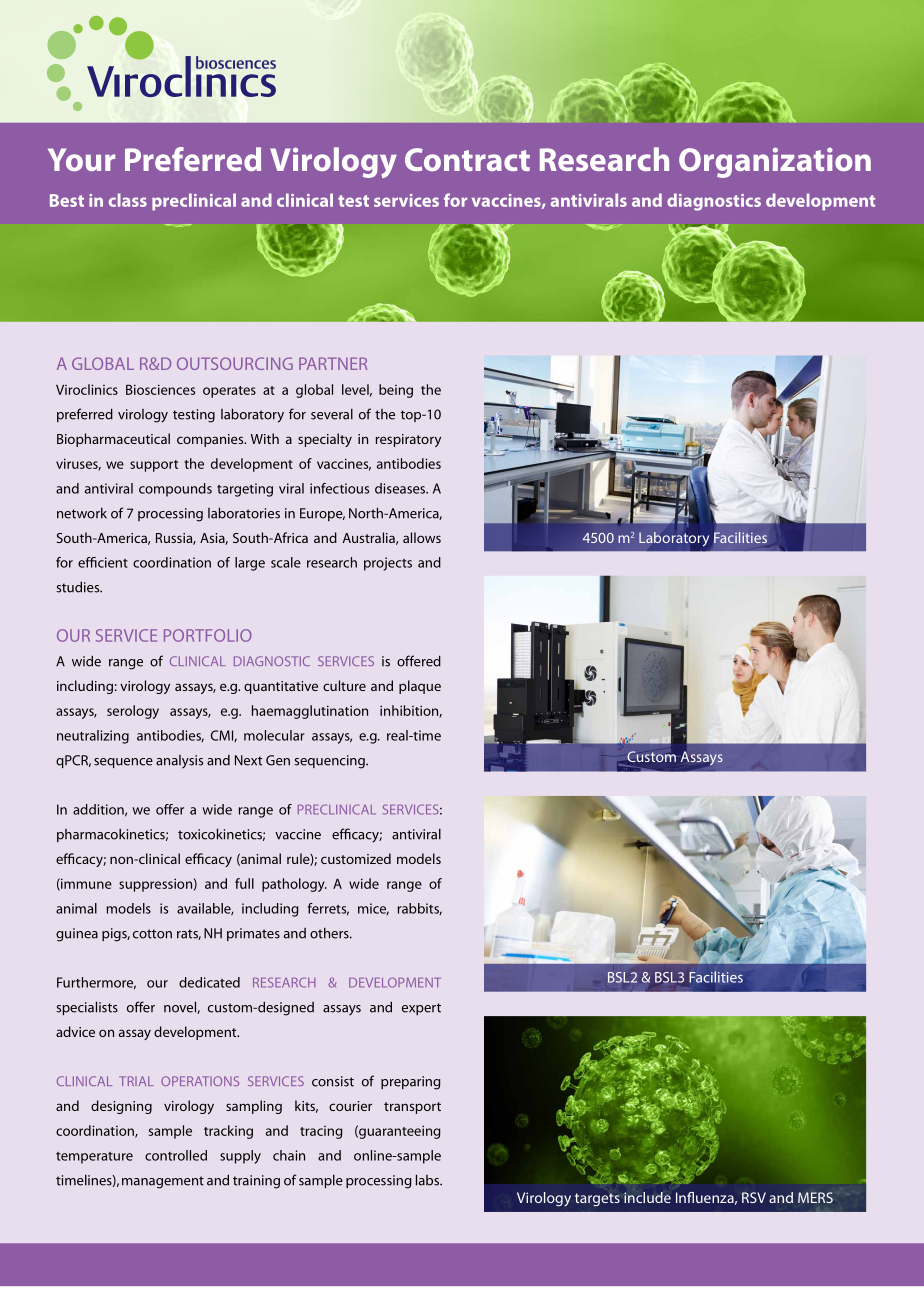  What do you see at coordinates (163, 1182) in the page?
I see `management` at bounding box center [163, 1182].
